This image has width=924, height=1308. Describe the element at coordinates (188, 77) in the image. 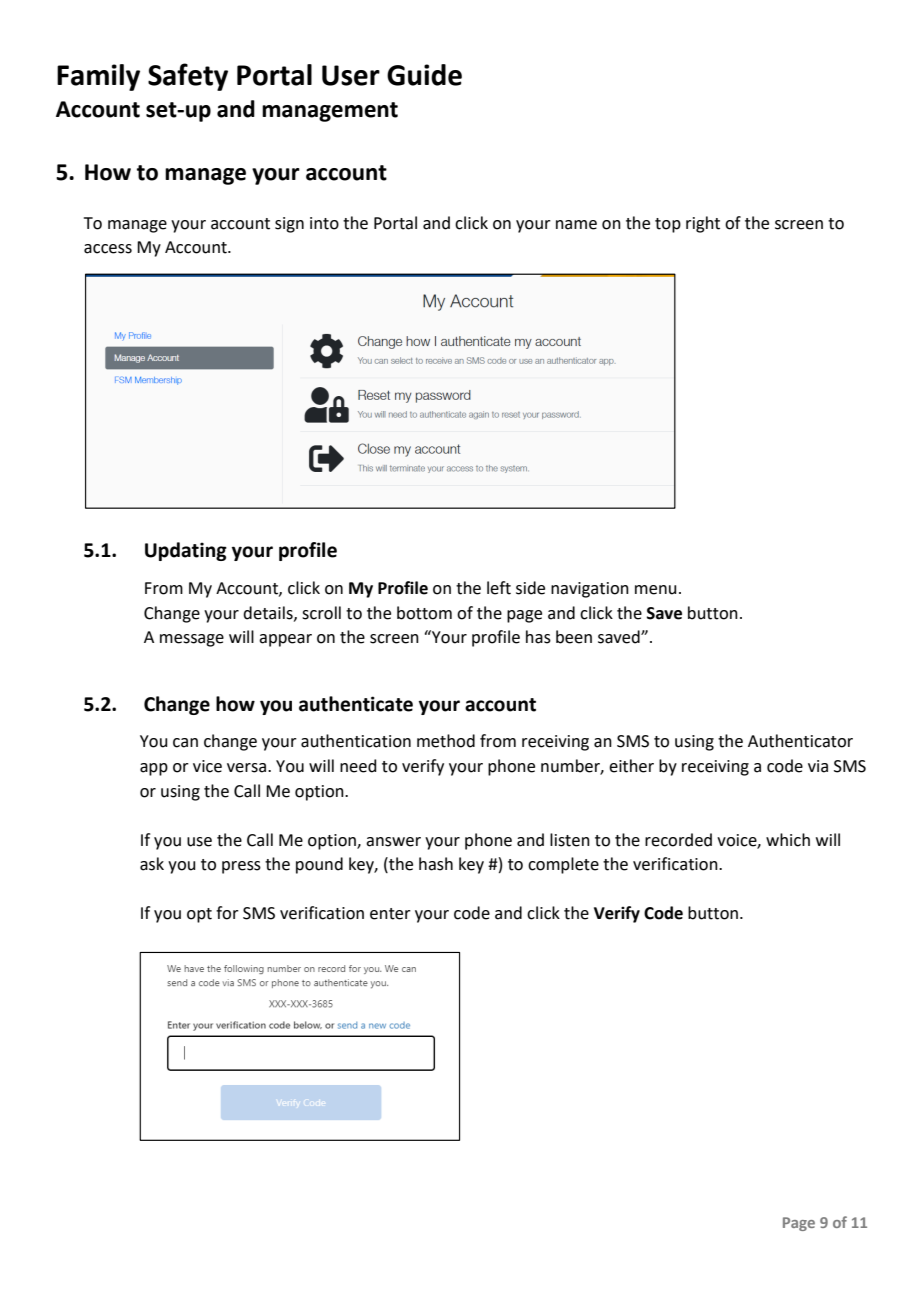

I see `Safety` at that location.
